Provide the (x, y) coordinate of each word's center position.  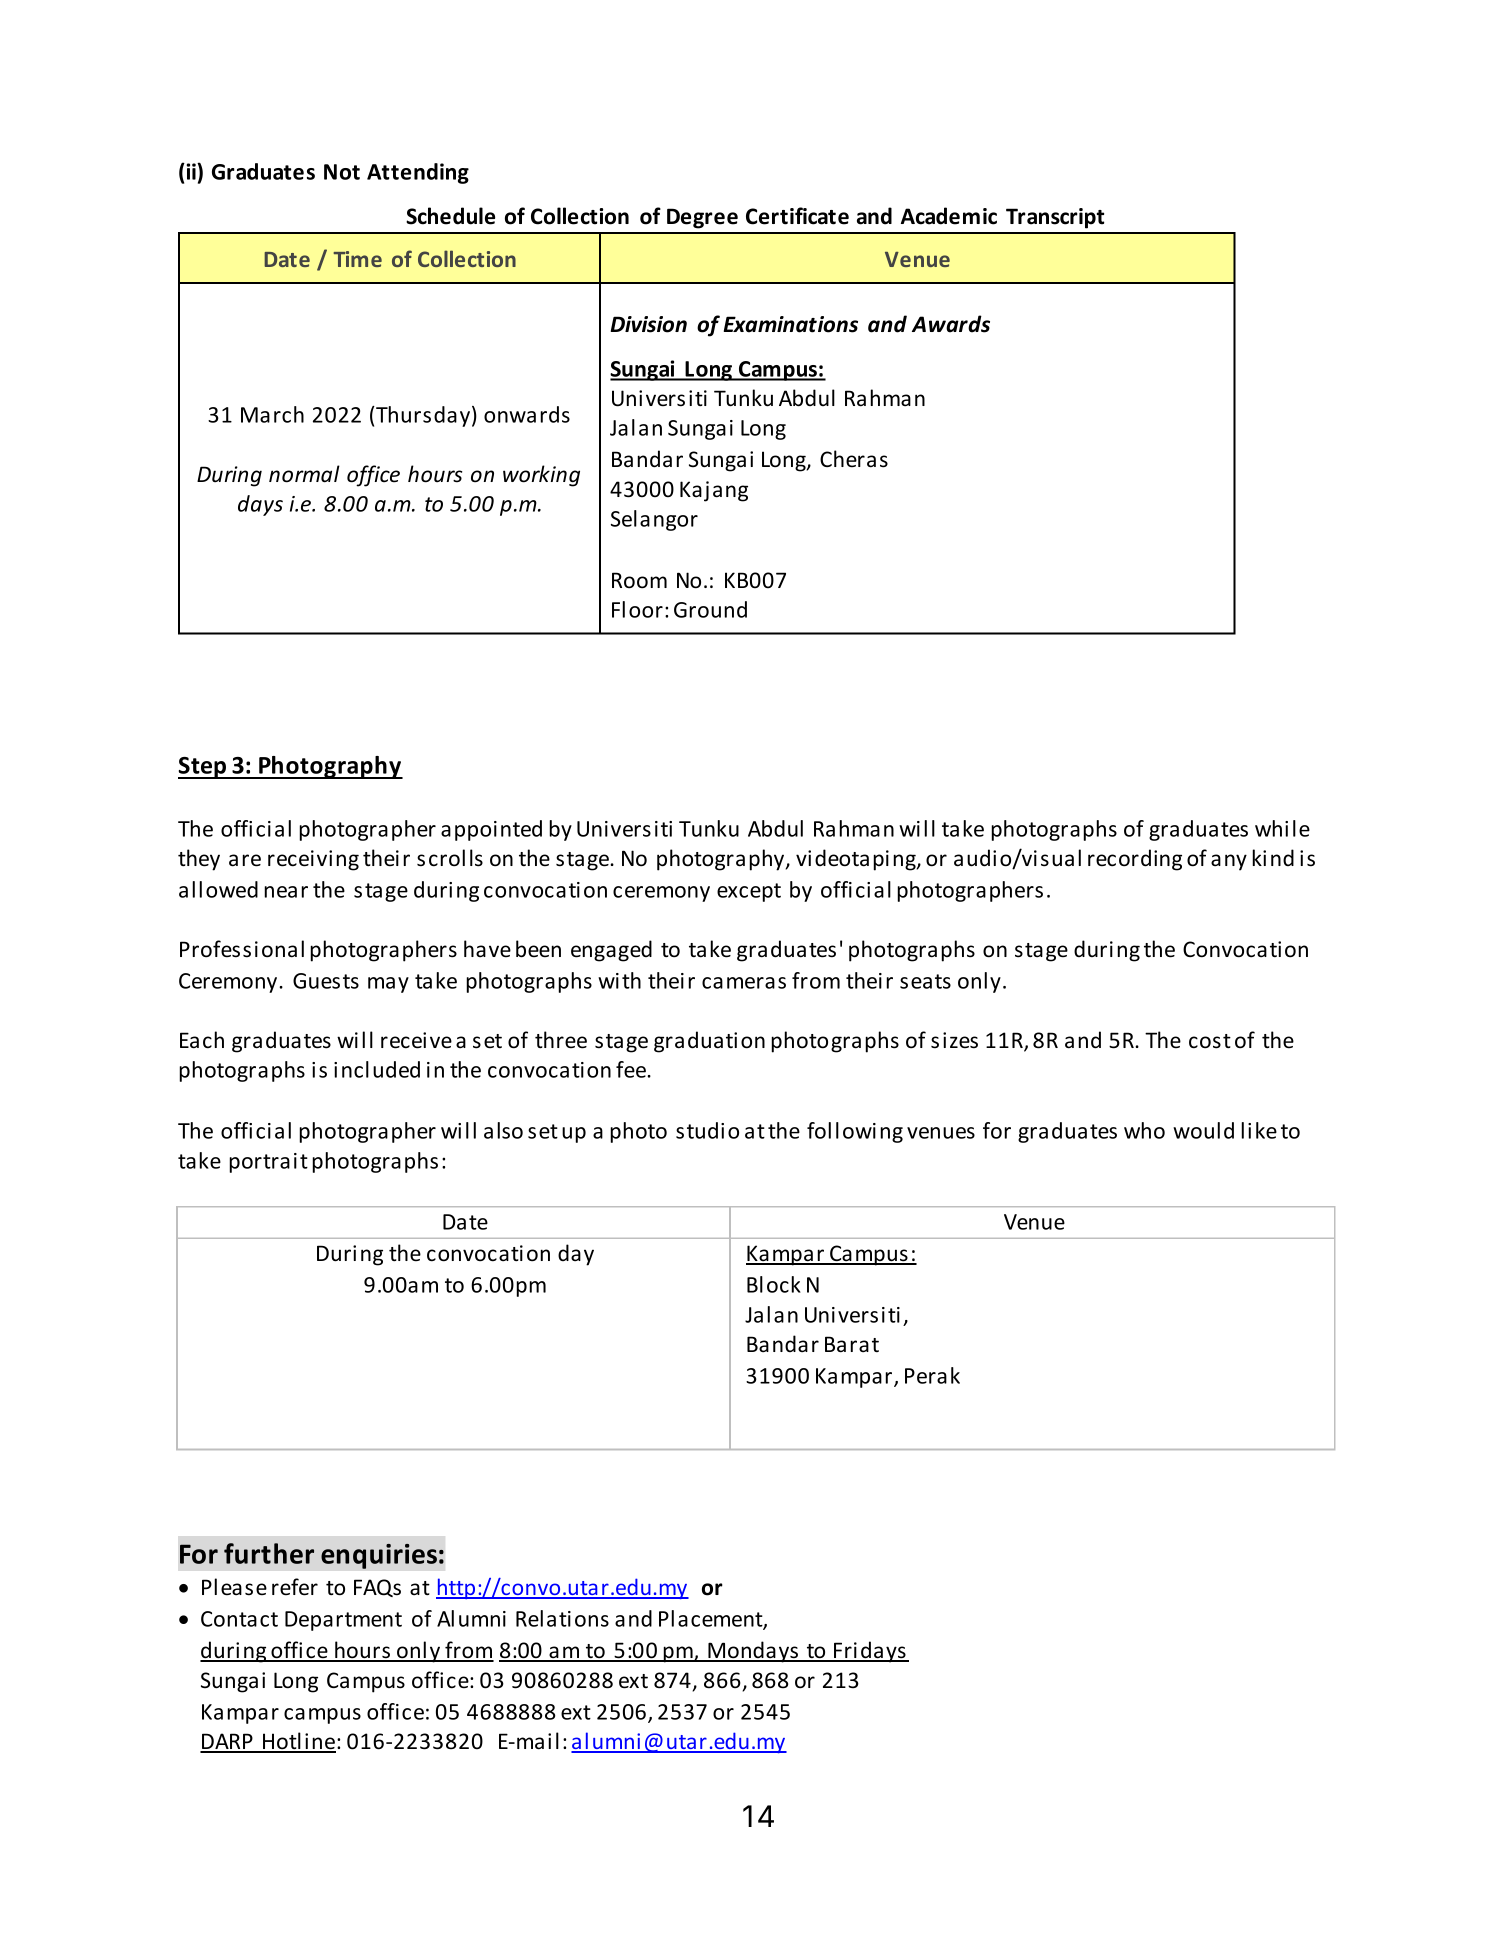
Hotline (299, 1742)
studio (707, 1130)
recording (1135, 860)
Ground (710, 609)
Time (357, 259)
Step (203, 768)
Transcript (1055, 218)
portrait (268, 1163)
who (1144, 1130)
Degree (702, 218)
